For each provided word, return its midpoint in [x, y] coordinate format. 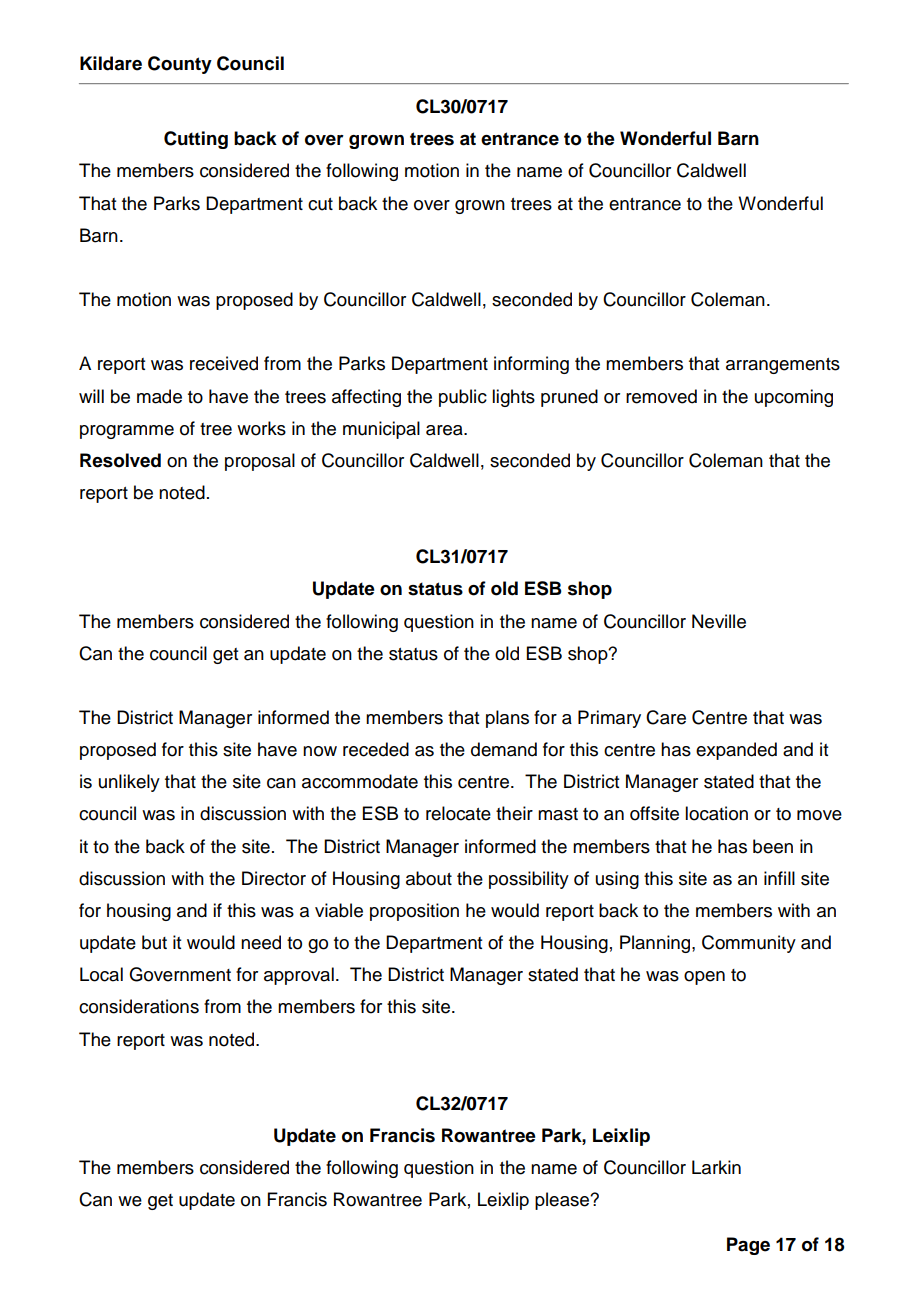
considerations [139, 1006]
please [563, 1201]
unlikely [129, 783]
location [716, 813]
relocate [458, 813]
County [180, 65]
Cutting [196, 140]
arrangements [783, 366]
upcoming [794, 398]
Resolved [120, 460]
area [445, 430]
